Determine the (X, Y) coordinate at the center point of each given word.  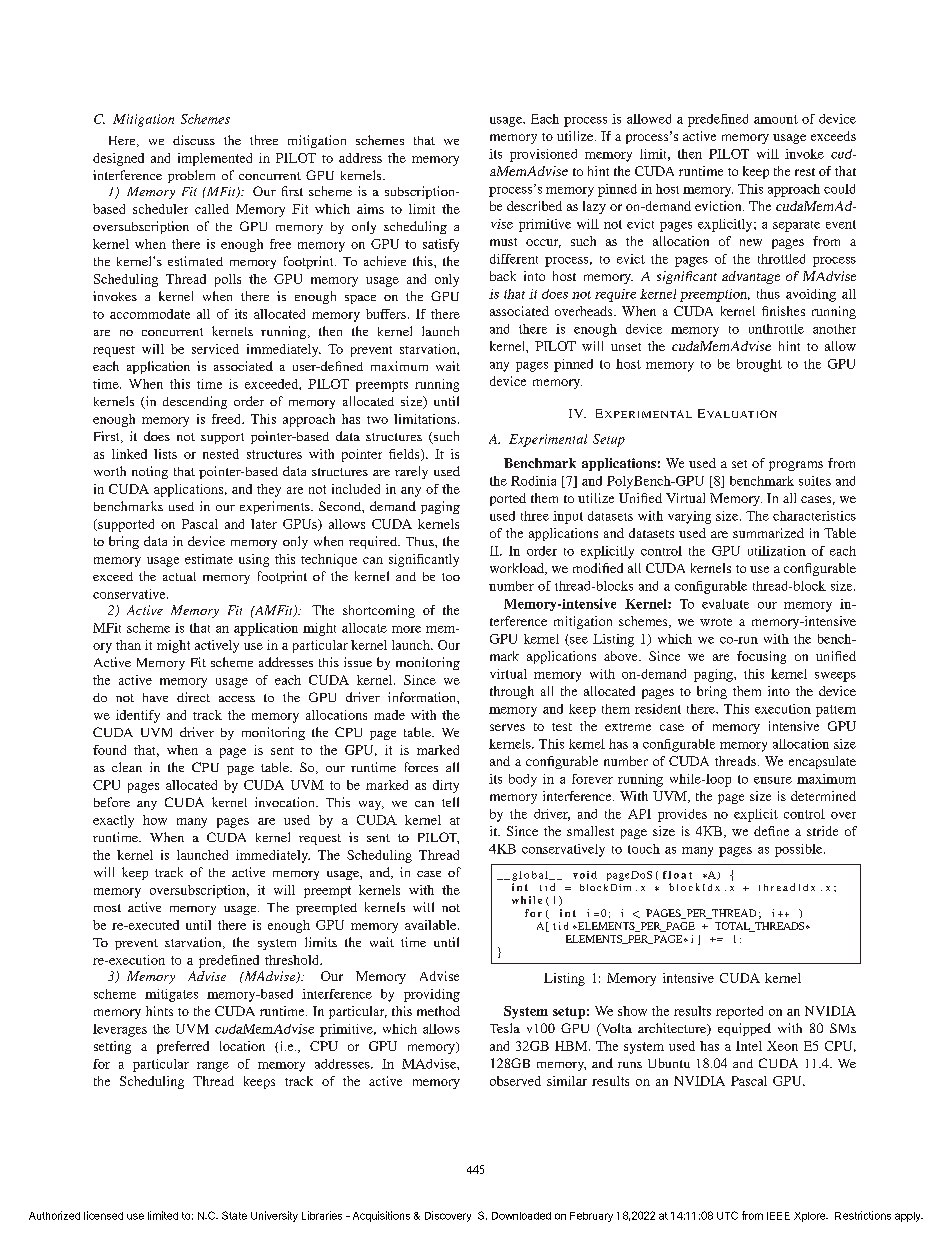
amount (776, 119)
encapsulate (822, 762)
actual (179, 576)
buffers (386, 314)
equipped (744, 1029)
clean (127, 767)
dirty (446, 786)
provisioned (543, 155)
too (451, 577)
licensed (103, 1215)
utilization (777, 551)
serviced (215, 349)
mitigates (171, 995)
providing (432, 995)
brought (759, 365)
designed (118, 159)
